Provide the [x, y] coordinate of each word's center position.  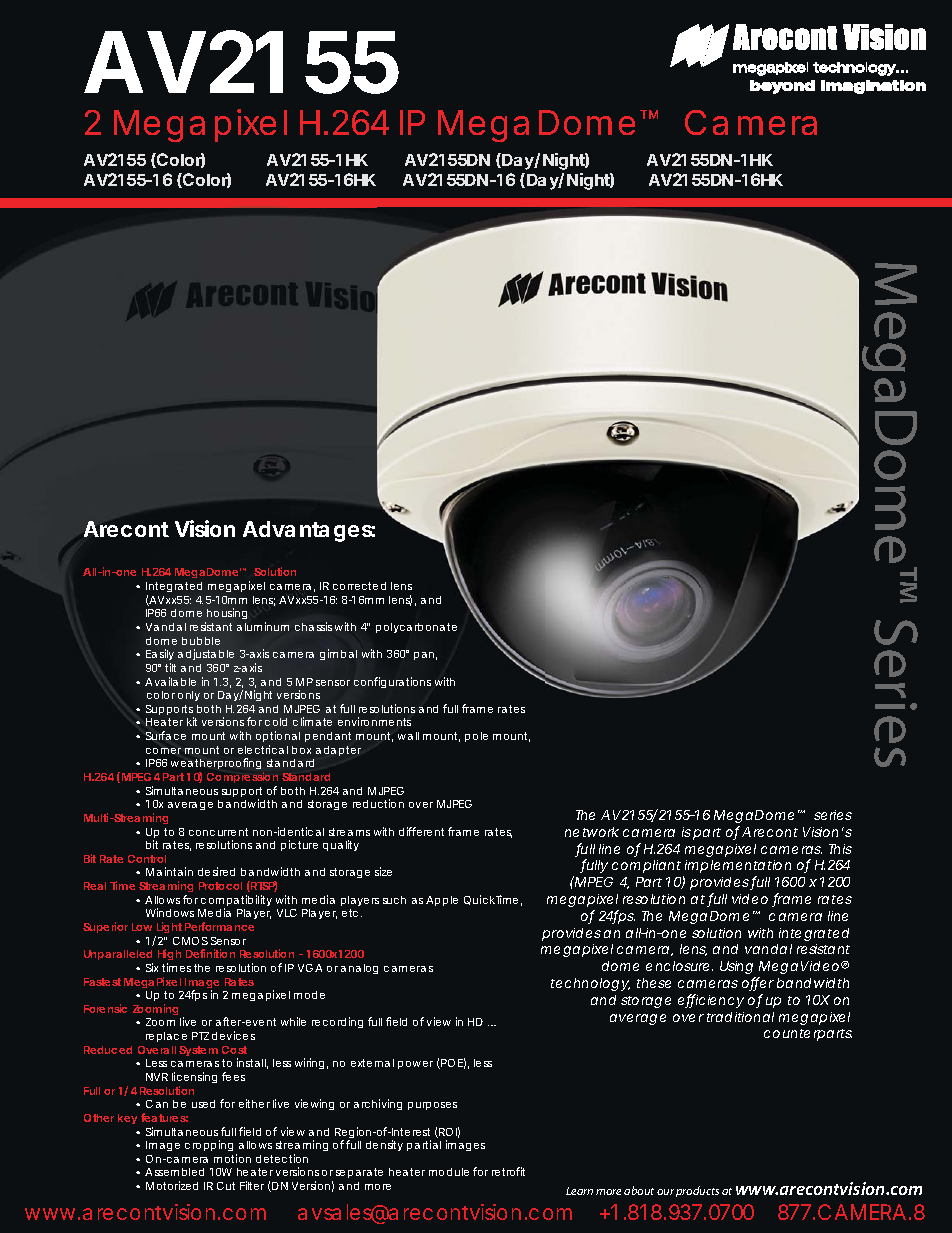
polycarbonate [416, 628]
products [697, 1191]
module [449, 1172]
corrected [359, 586]
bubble [201, 641]
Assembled [174, 1172]
